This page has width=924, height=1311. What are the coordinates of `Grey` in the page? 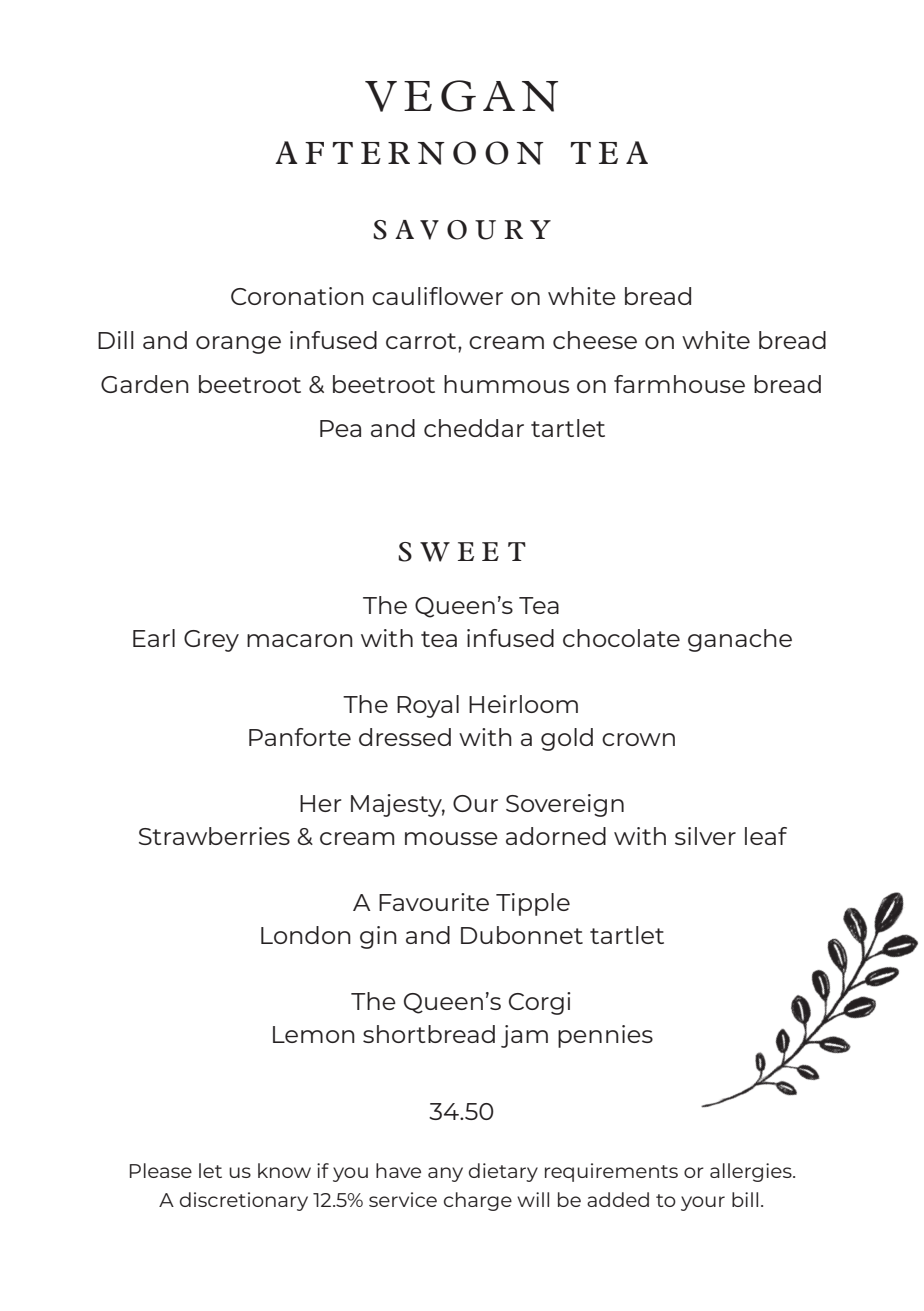 It's located at (211, 641).
